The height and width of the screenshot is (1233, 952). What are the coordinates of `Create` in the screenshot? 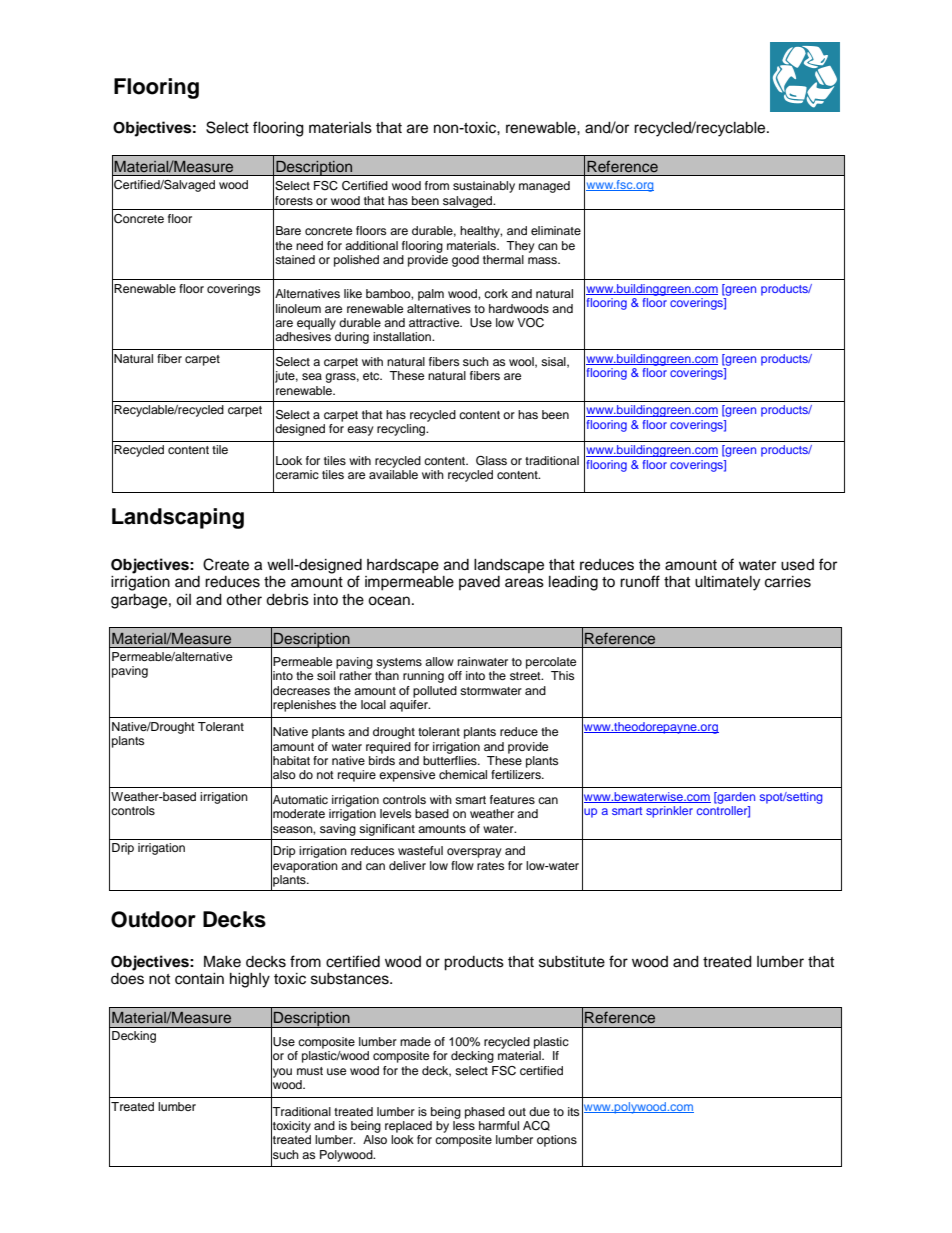 It's located at (226, 564).
